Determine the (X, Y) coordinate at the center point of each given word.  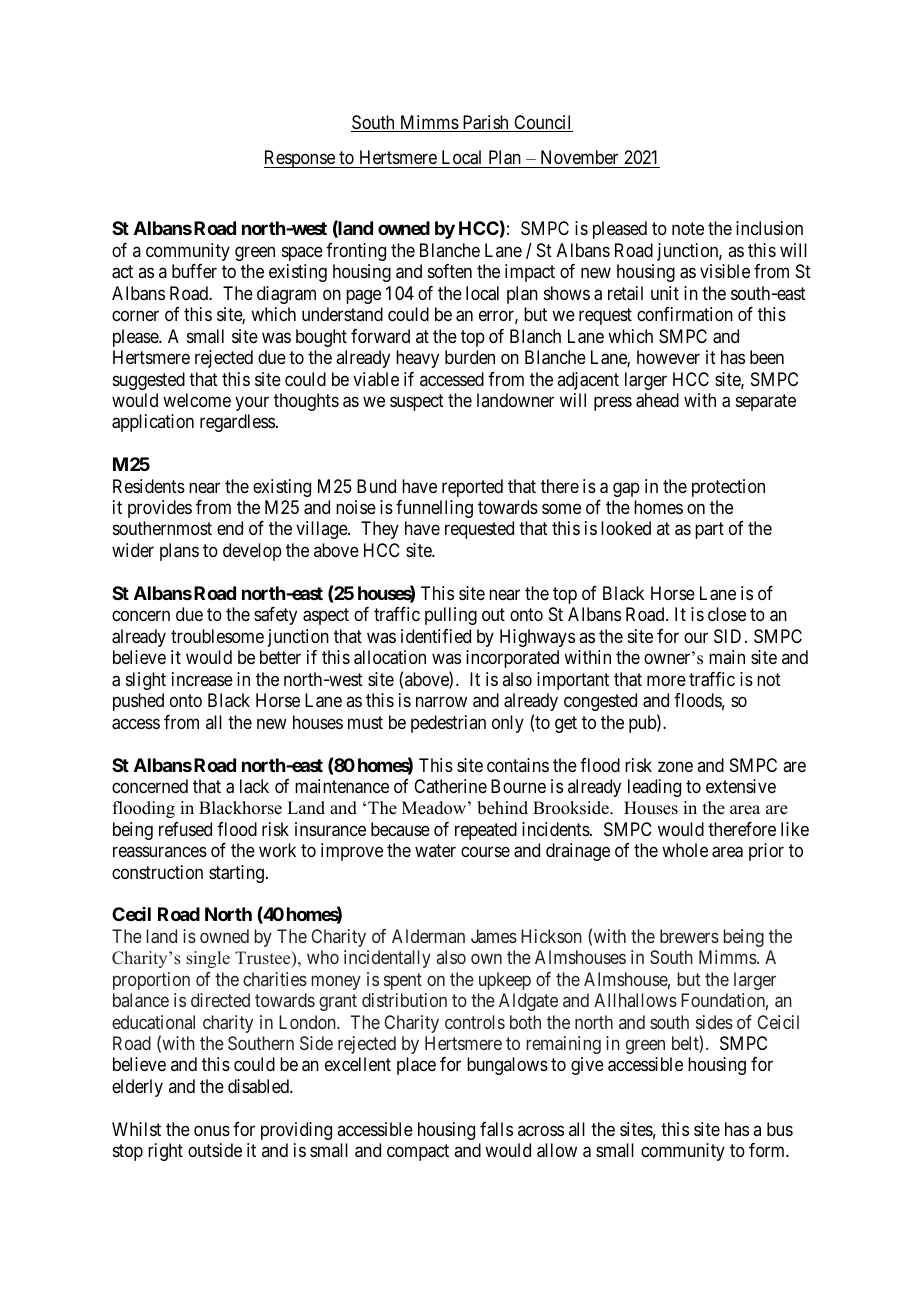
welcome (197, 400)
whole (685, 850)
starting (236, 874)
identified (436, 636)
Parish (485, 123)
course (485, 852)
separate (766, 402)
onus (212, 1130)
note (688, 228)
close (727, 614)
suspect (417, 402)
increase (202, 679)
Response (300, 159)
